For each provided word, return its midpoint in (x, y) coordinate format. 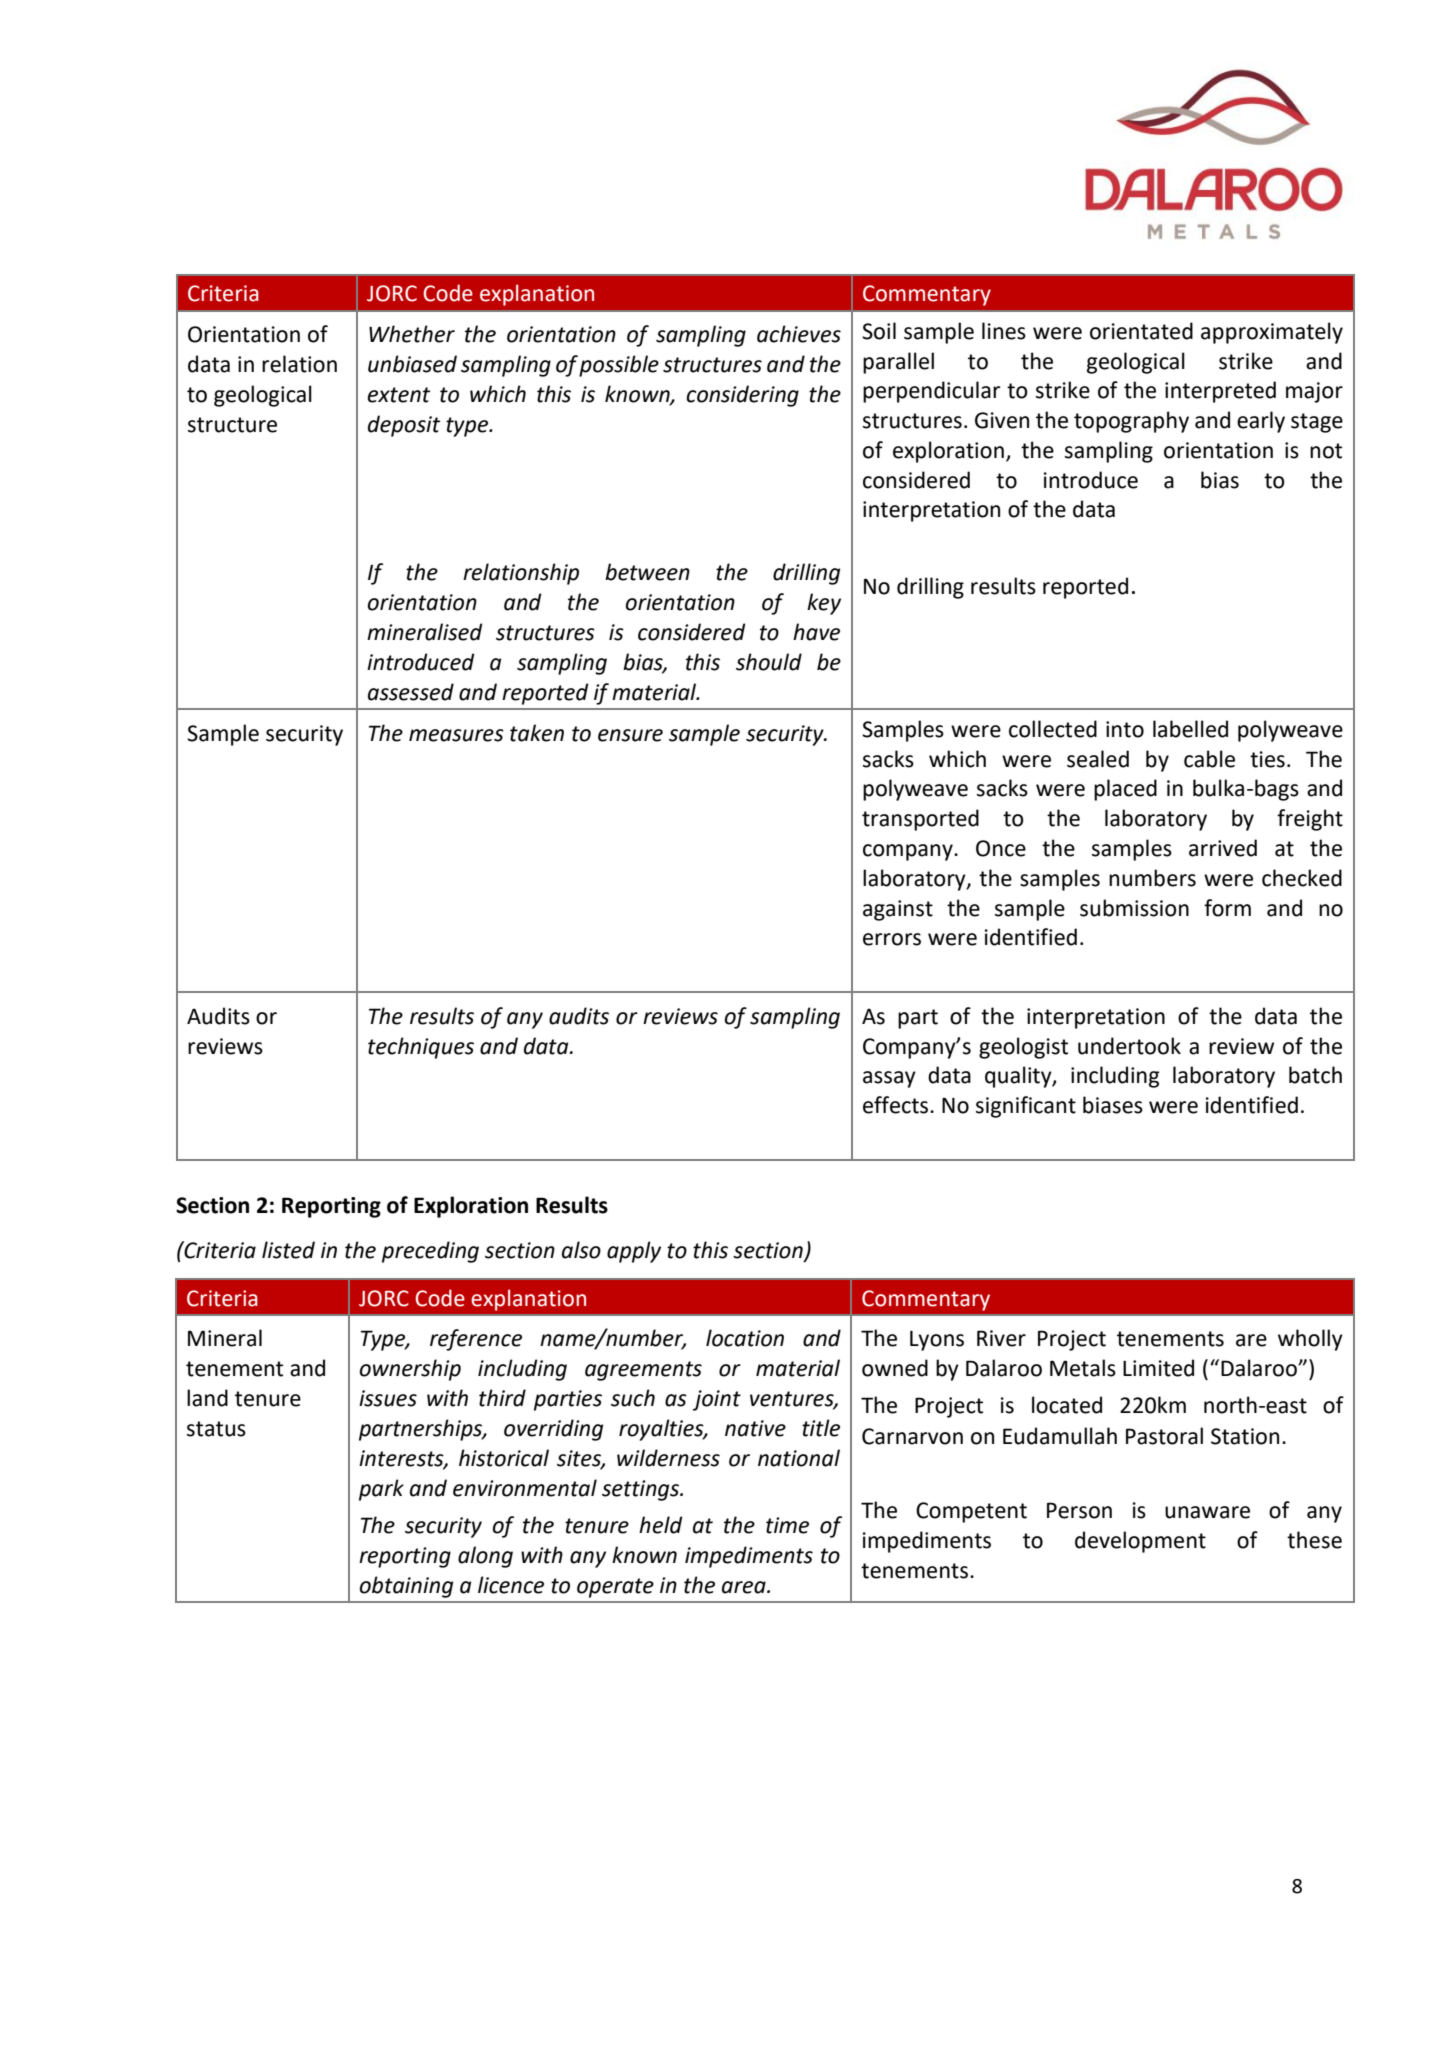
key (824, 604)
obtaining (406, 1587)
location (745, 1338)
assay (889, 1079)
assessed (411, 692)
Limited (1158, 1368)
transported (920, 820)
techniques (421, 1048)
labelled (1190, 729)
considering (742, 396)
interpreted (1220, 392)
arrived (1223, 848)
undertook (1129, 1046)
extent (399, 395)
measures (456, 735)
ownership (410, 1370)
